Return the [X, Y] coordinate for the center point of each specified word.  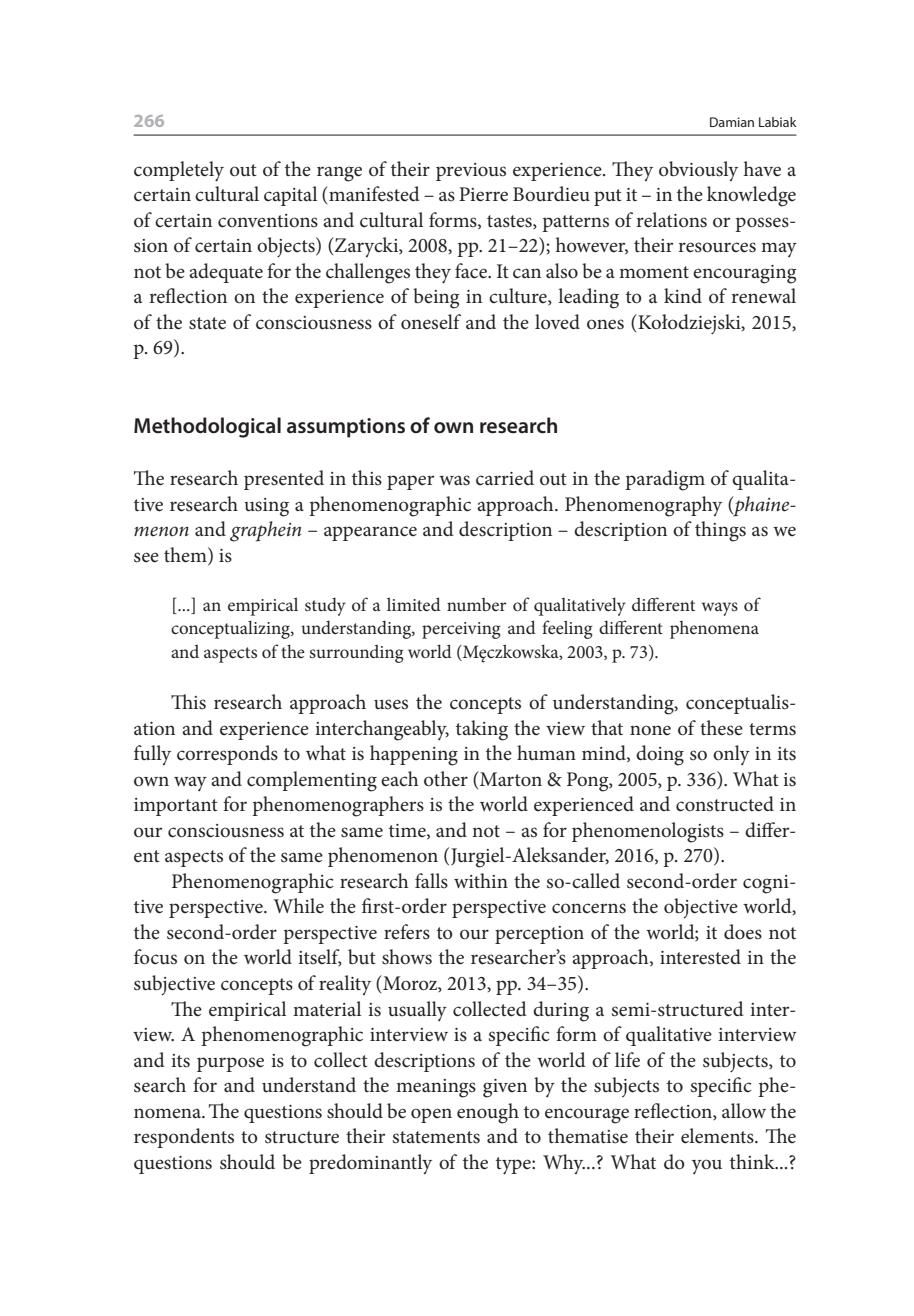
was [454, 480]
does [743, 932]
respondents [184, 1138]
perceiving [461, 630]
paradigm [665, 480]
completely [179, 171]
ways [720, 609]
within [481, 880]
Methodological [207, 427]
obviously [698, 171]
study [325, 606]
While [299, 905]
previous [471, 172]
